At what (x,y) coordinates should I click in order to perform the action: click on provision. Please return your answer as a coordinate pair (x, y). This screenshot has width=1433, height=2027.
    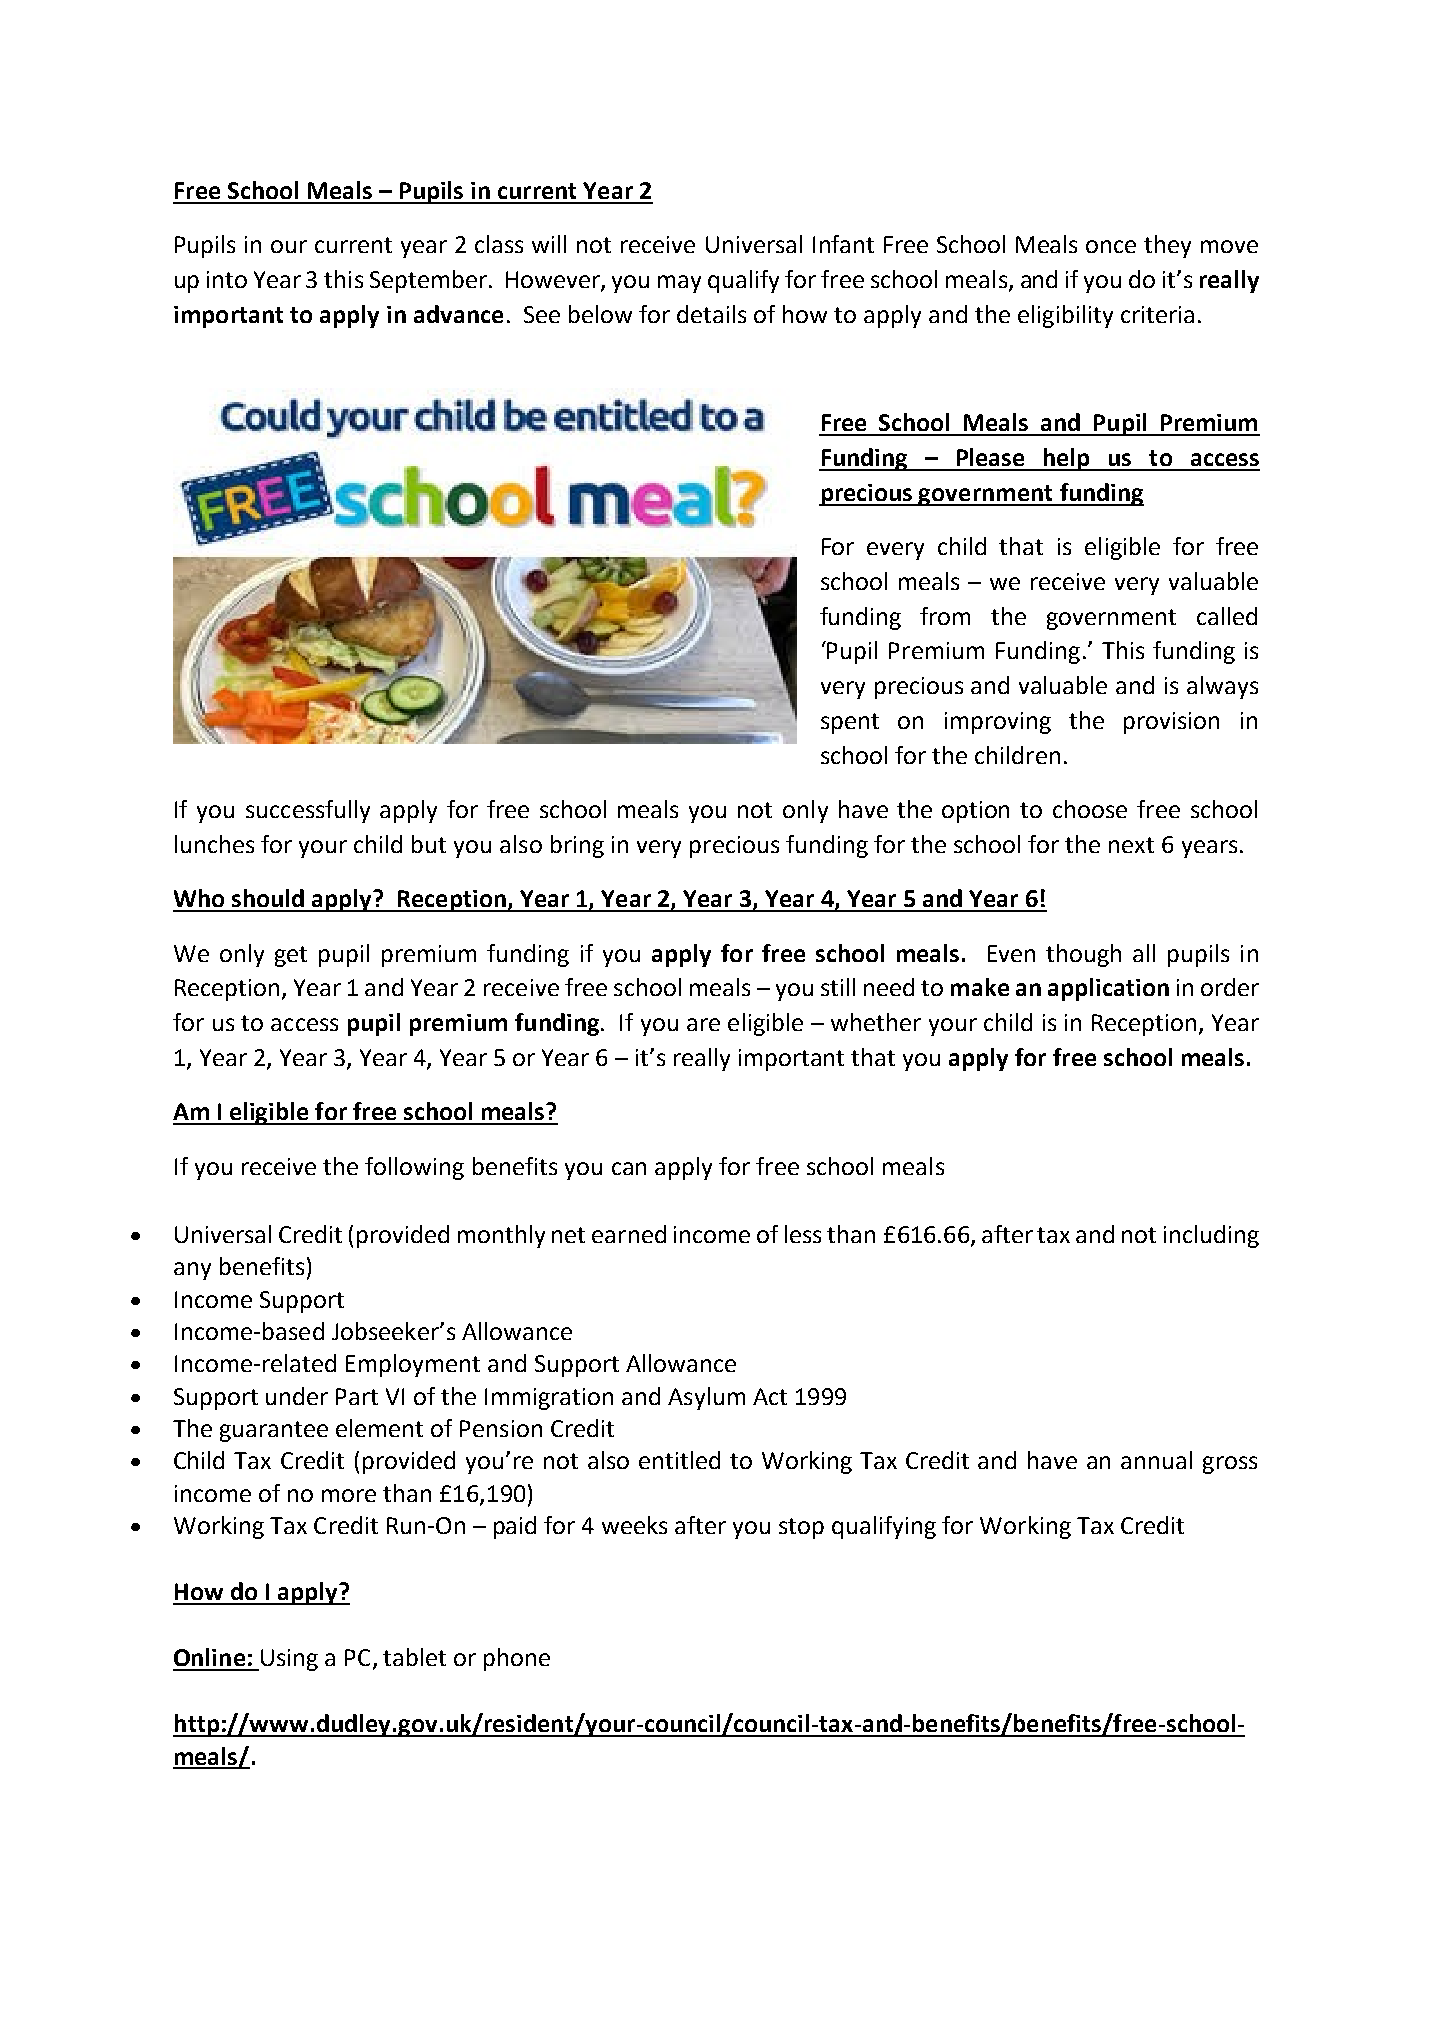
    Looking at the image, I should click on (1171, 723).
